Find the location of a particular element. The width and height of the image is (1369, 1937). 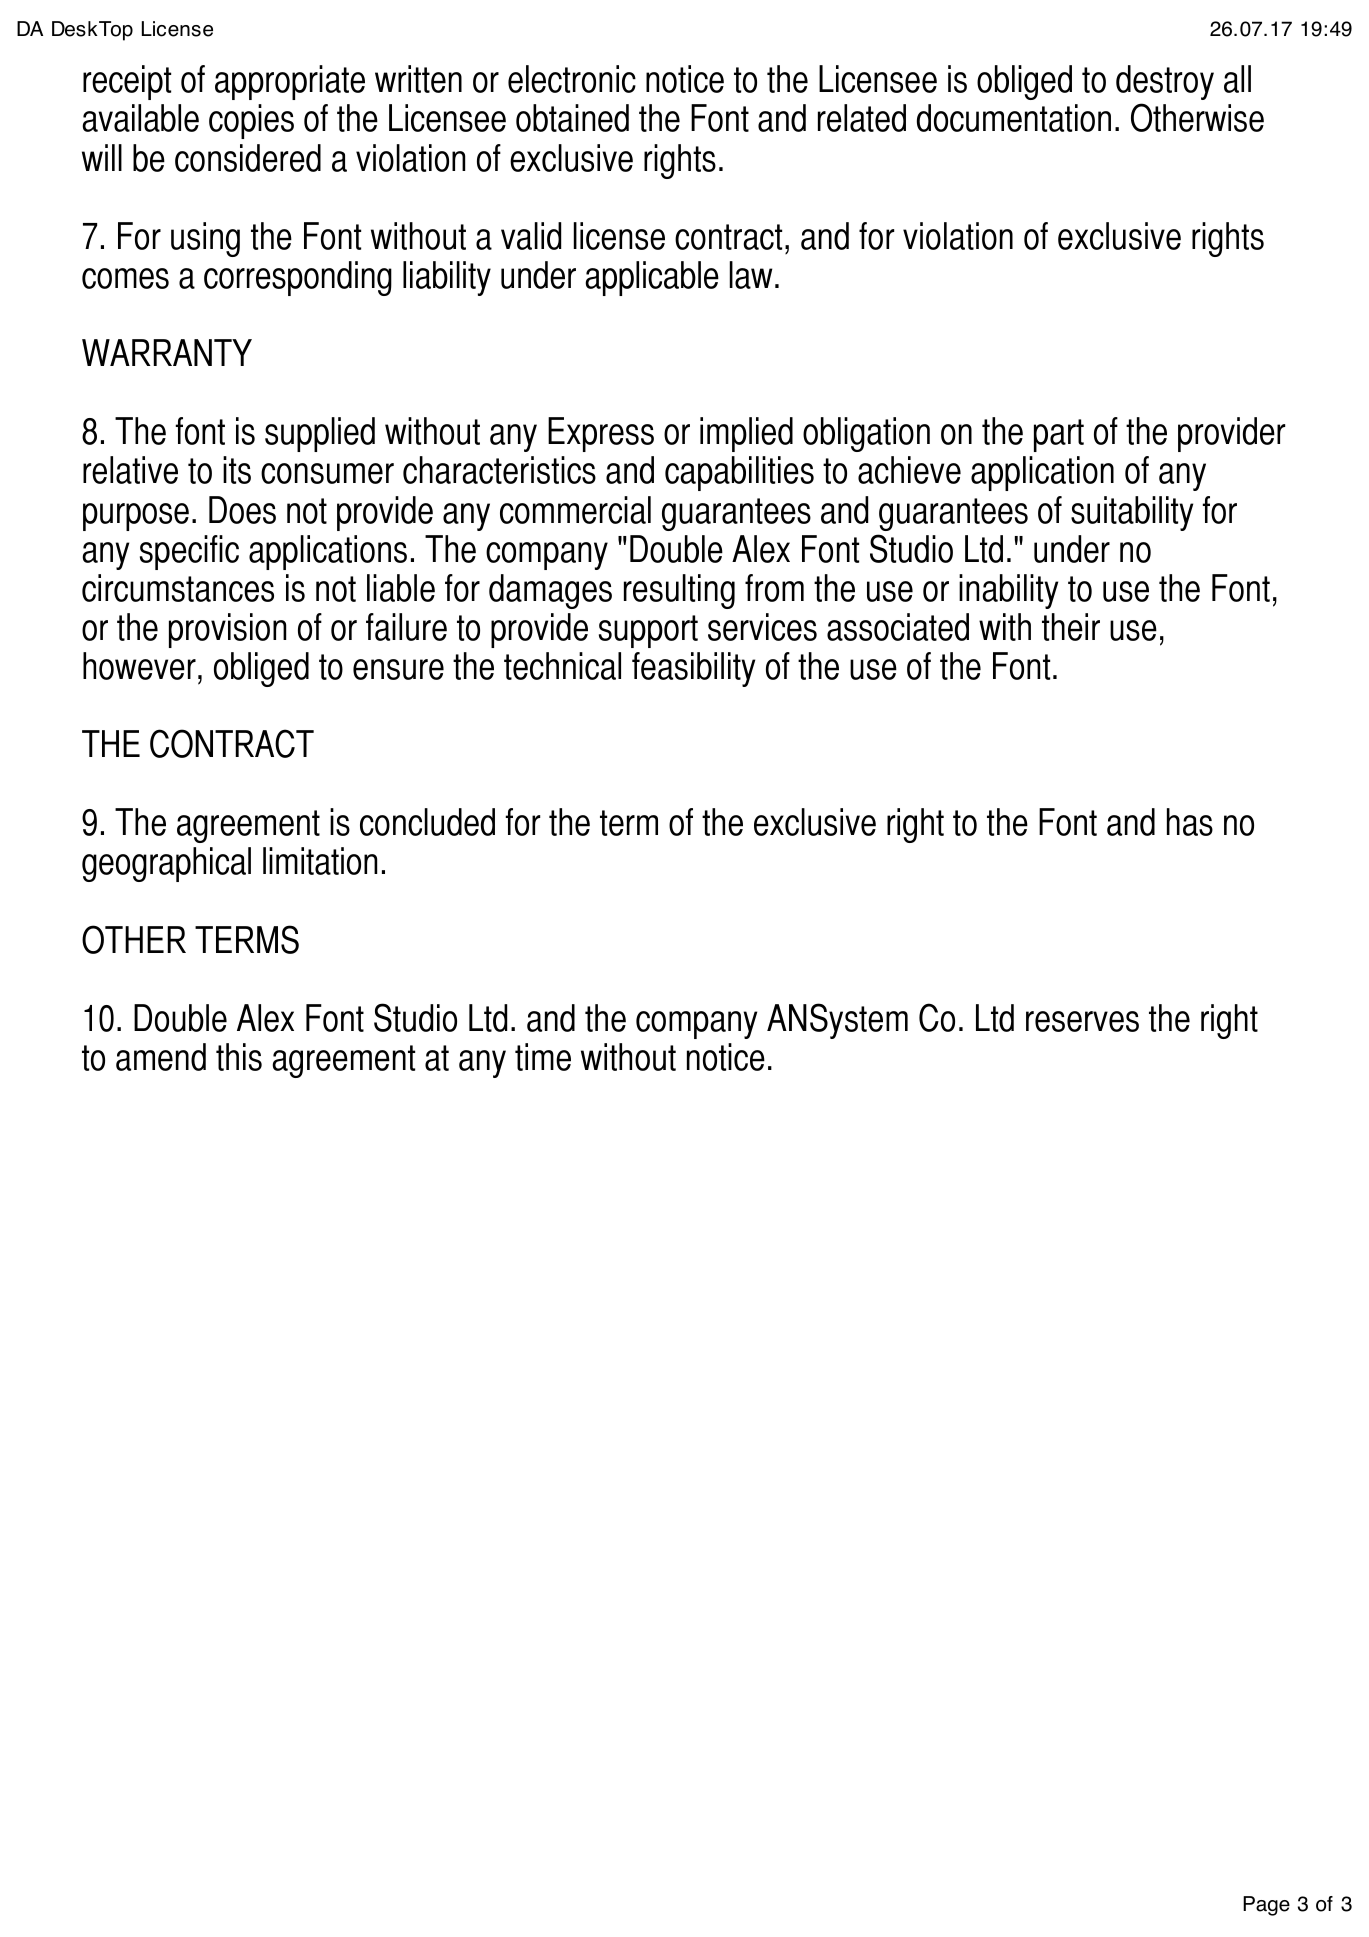

Page is located at coordinates (1266, 1906).
